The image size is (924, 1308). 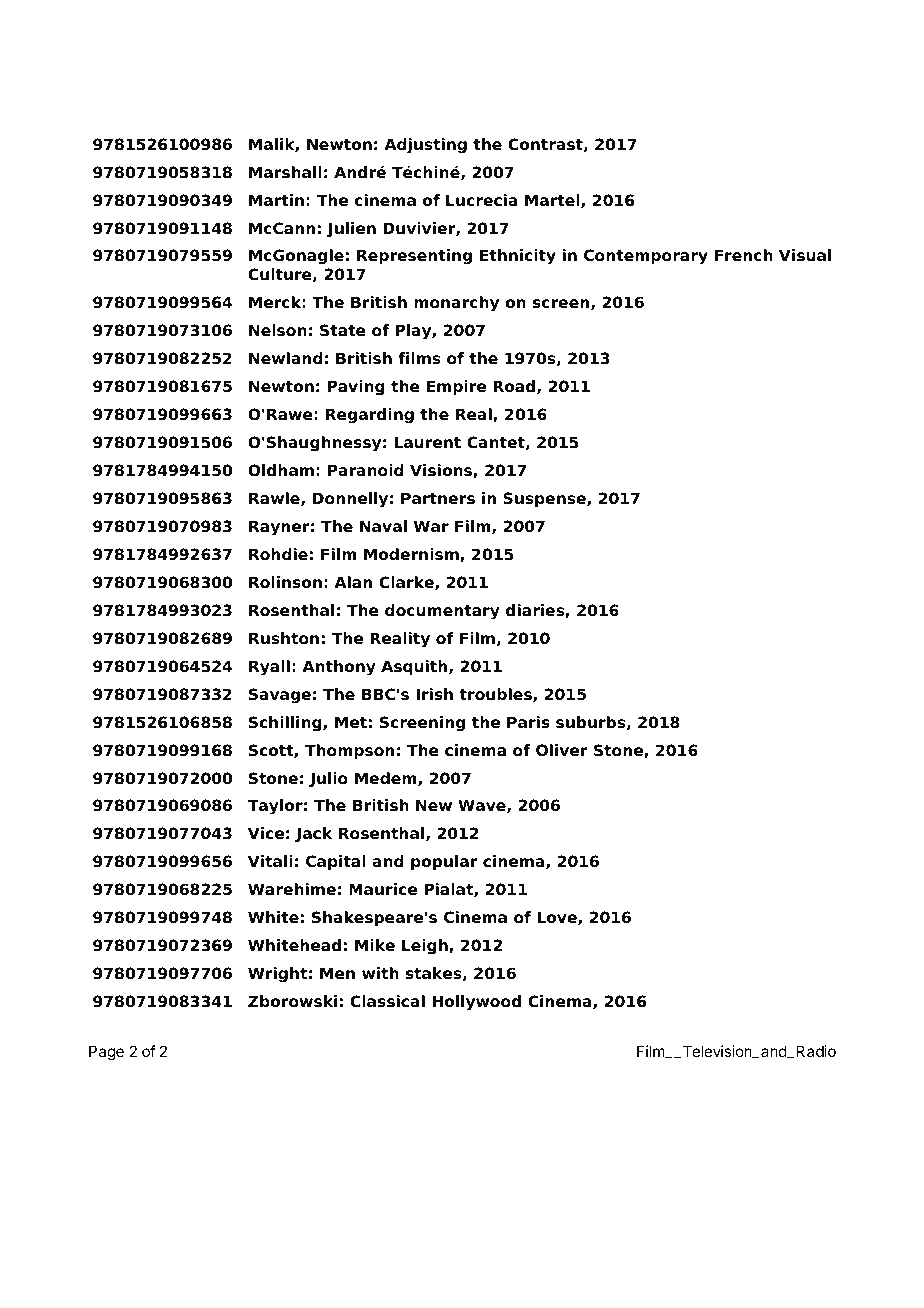 I want to click on Schilling, so click(x=286, y=724).
